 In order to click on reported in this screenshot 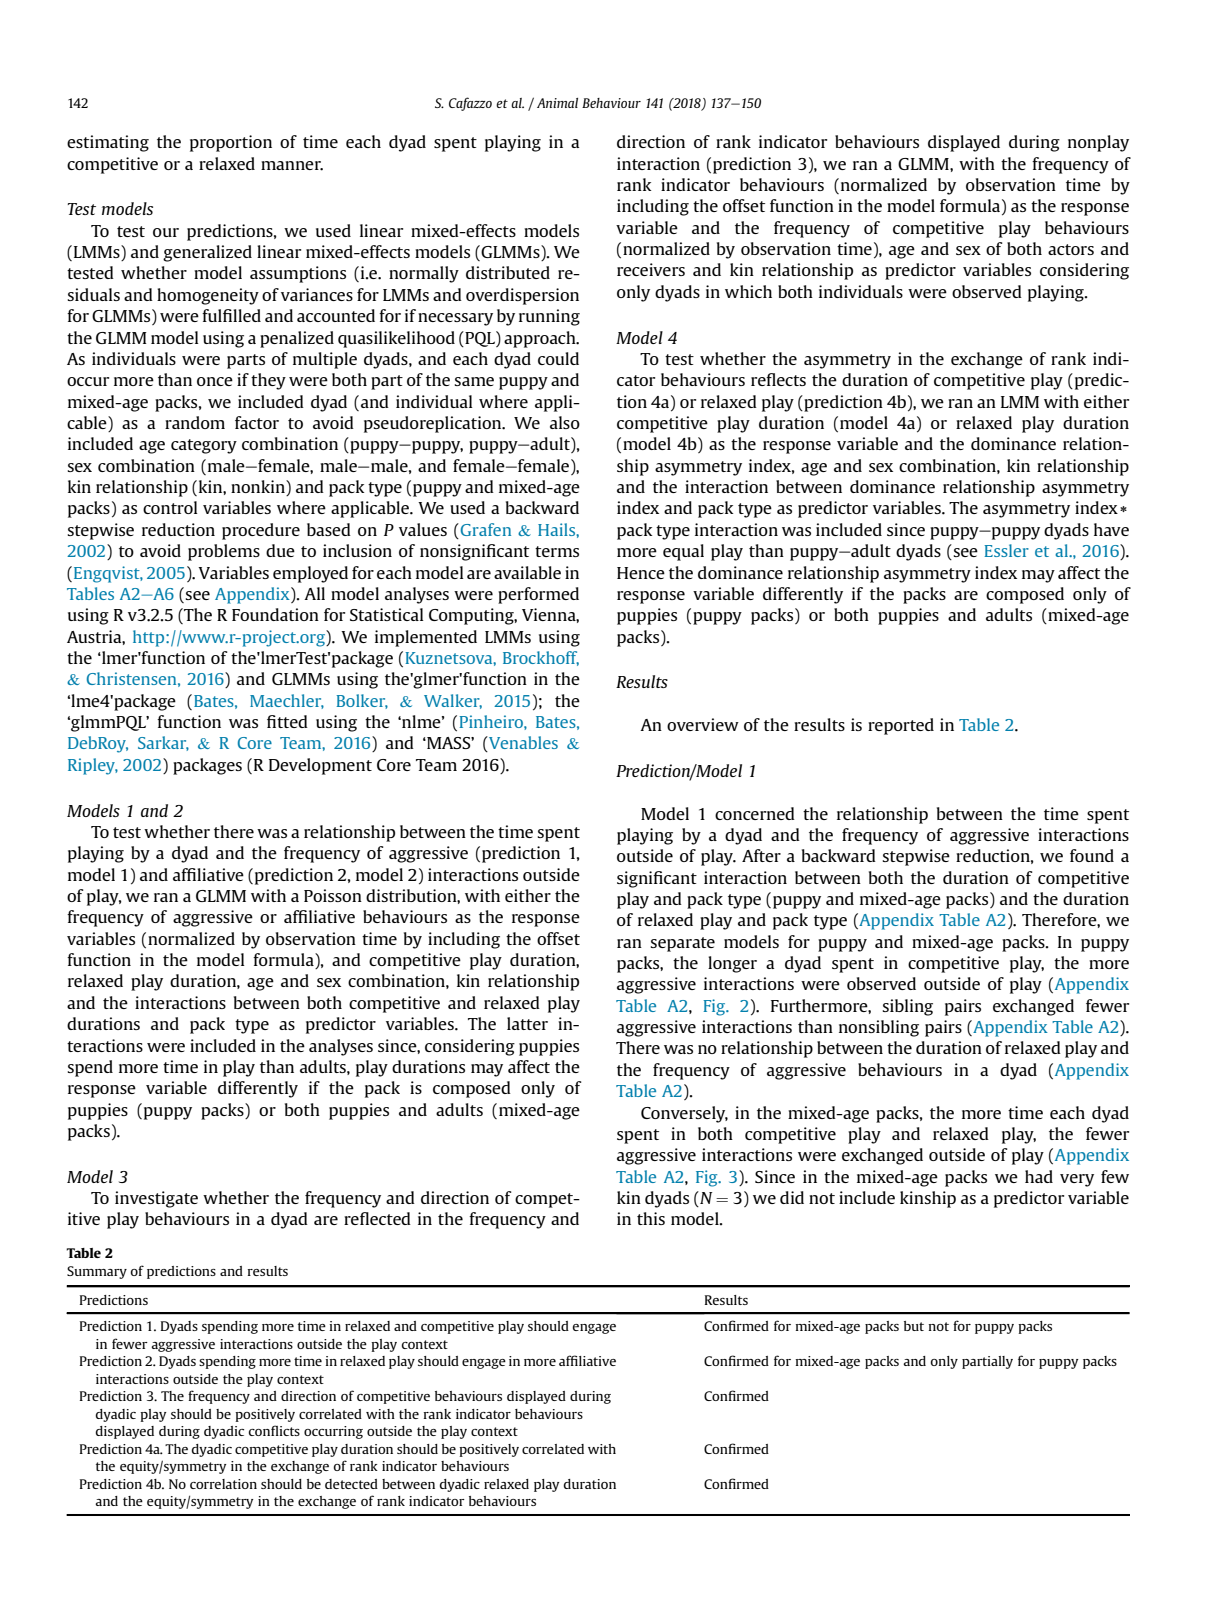, I will do `click(901, 726)`.
